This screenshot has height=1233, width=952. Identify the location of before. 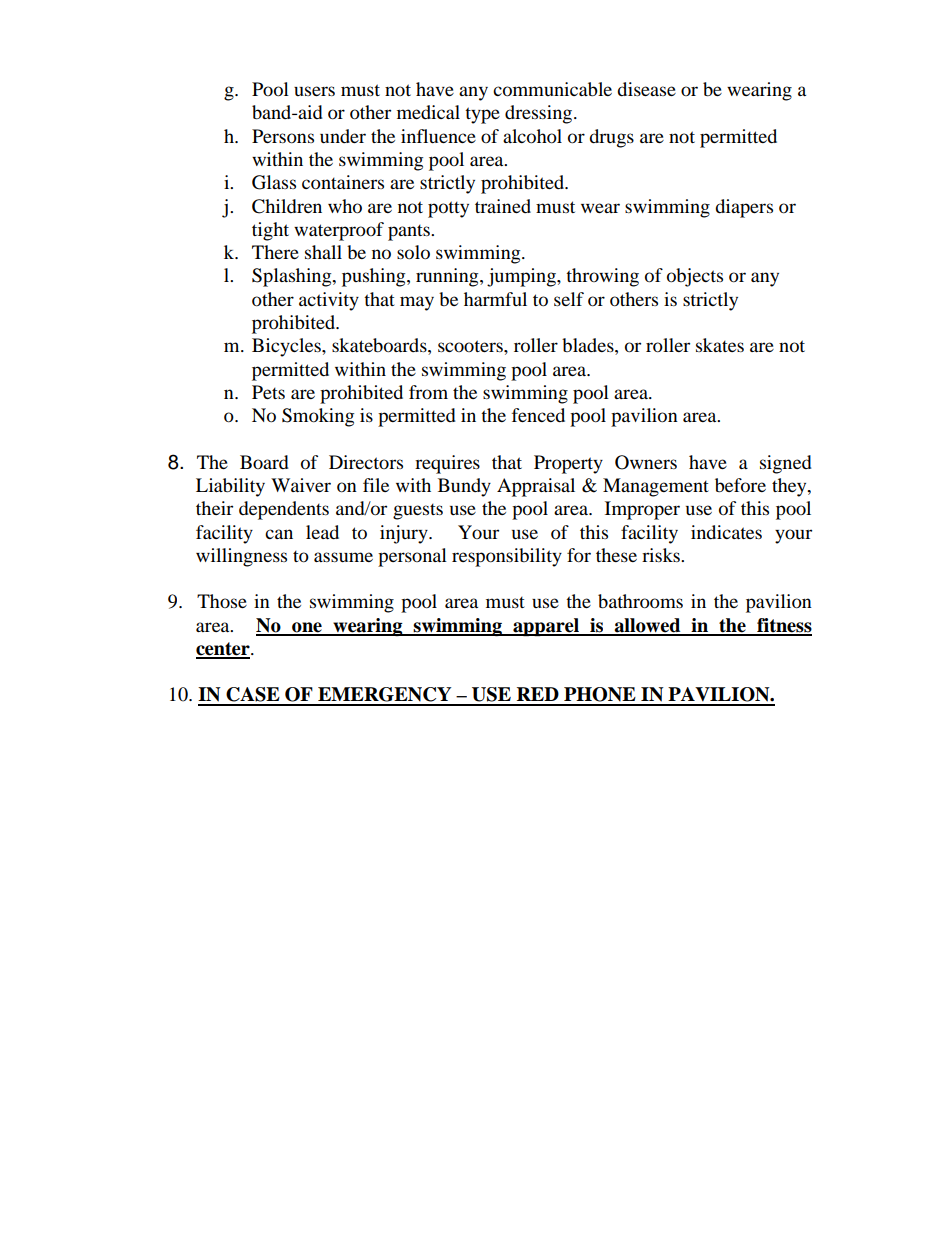
(740, 485).
